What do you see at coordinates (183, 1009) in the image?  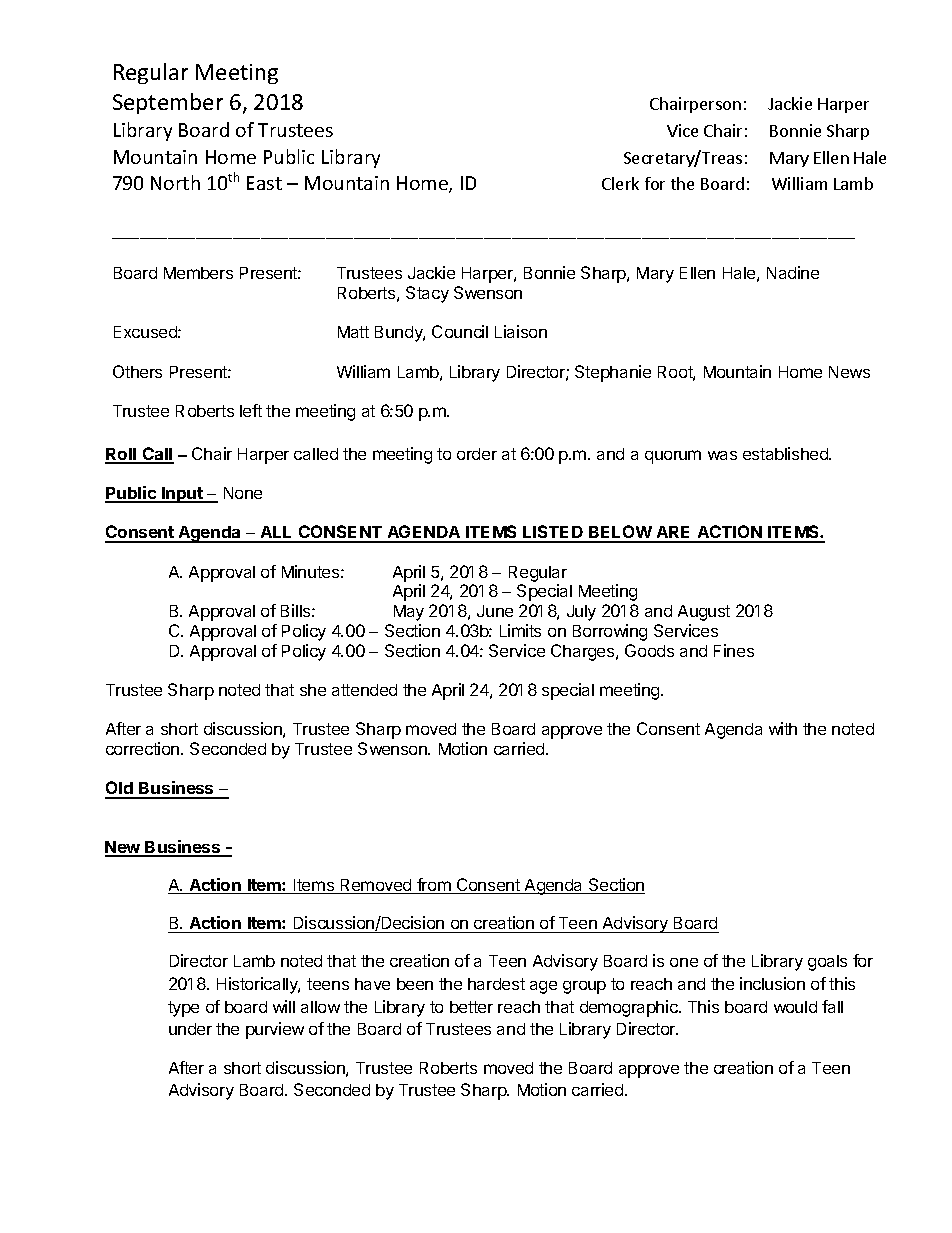 I see `type` at bounding box center [183, 1009].
